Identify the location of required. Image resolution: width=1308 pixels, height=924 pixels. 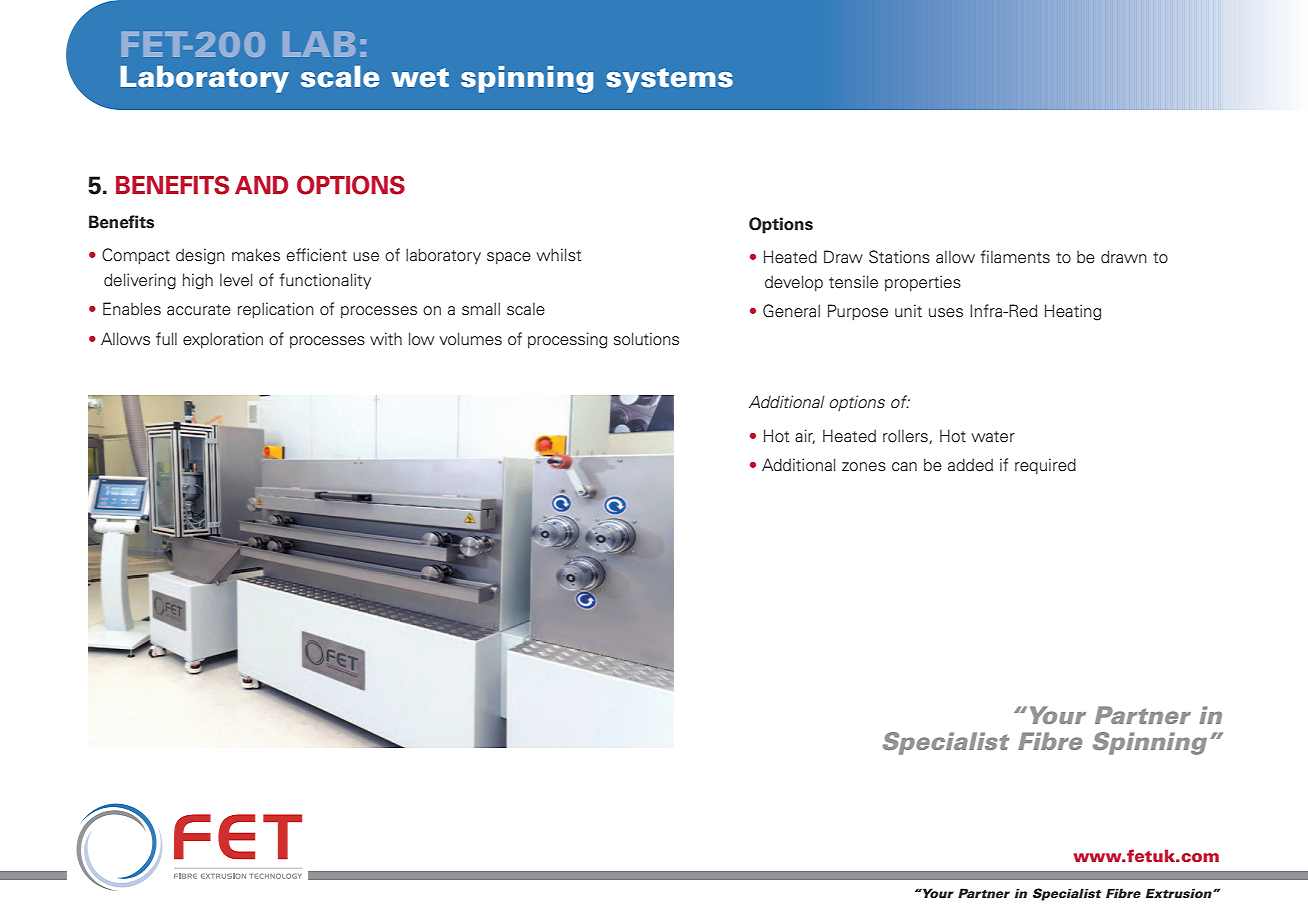
(1045, 466).
